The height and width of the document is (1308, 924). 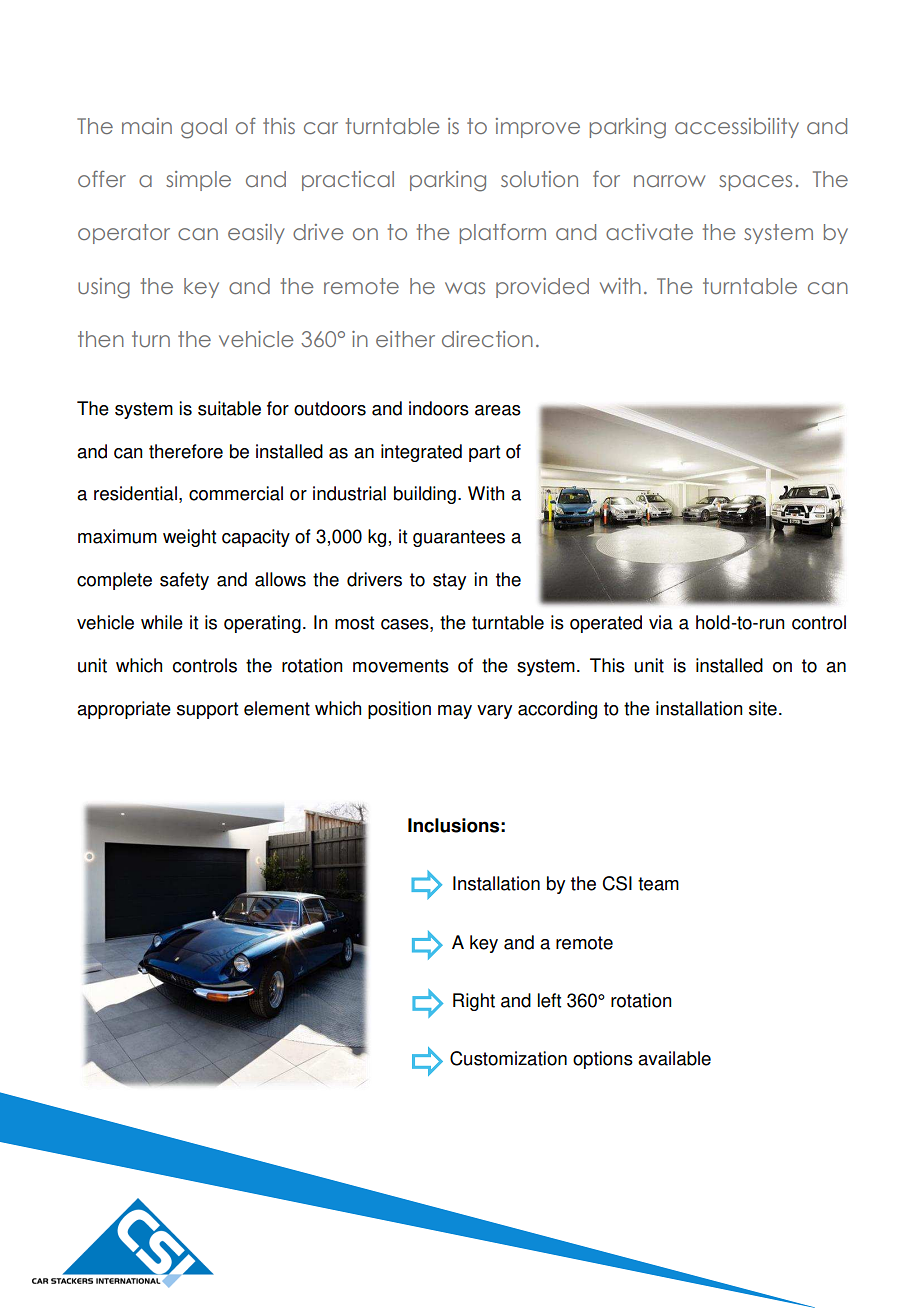 I want to click on simple, so click(x=198, y=181).
